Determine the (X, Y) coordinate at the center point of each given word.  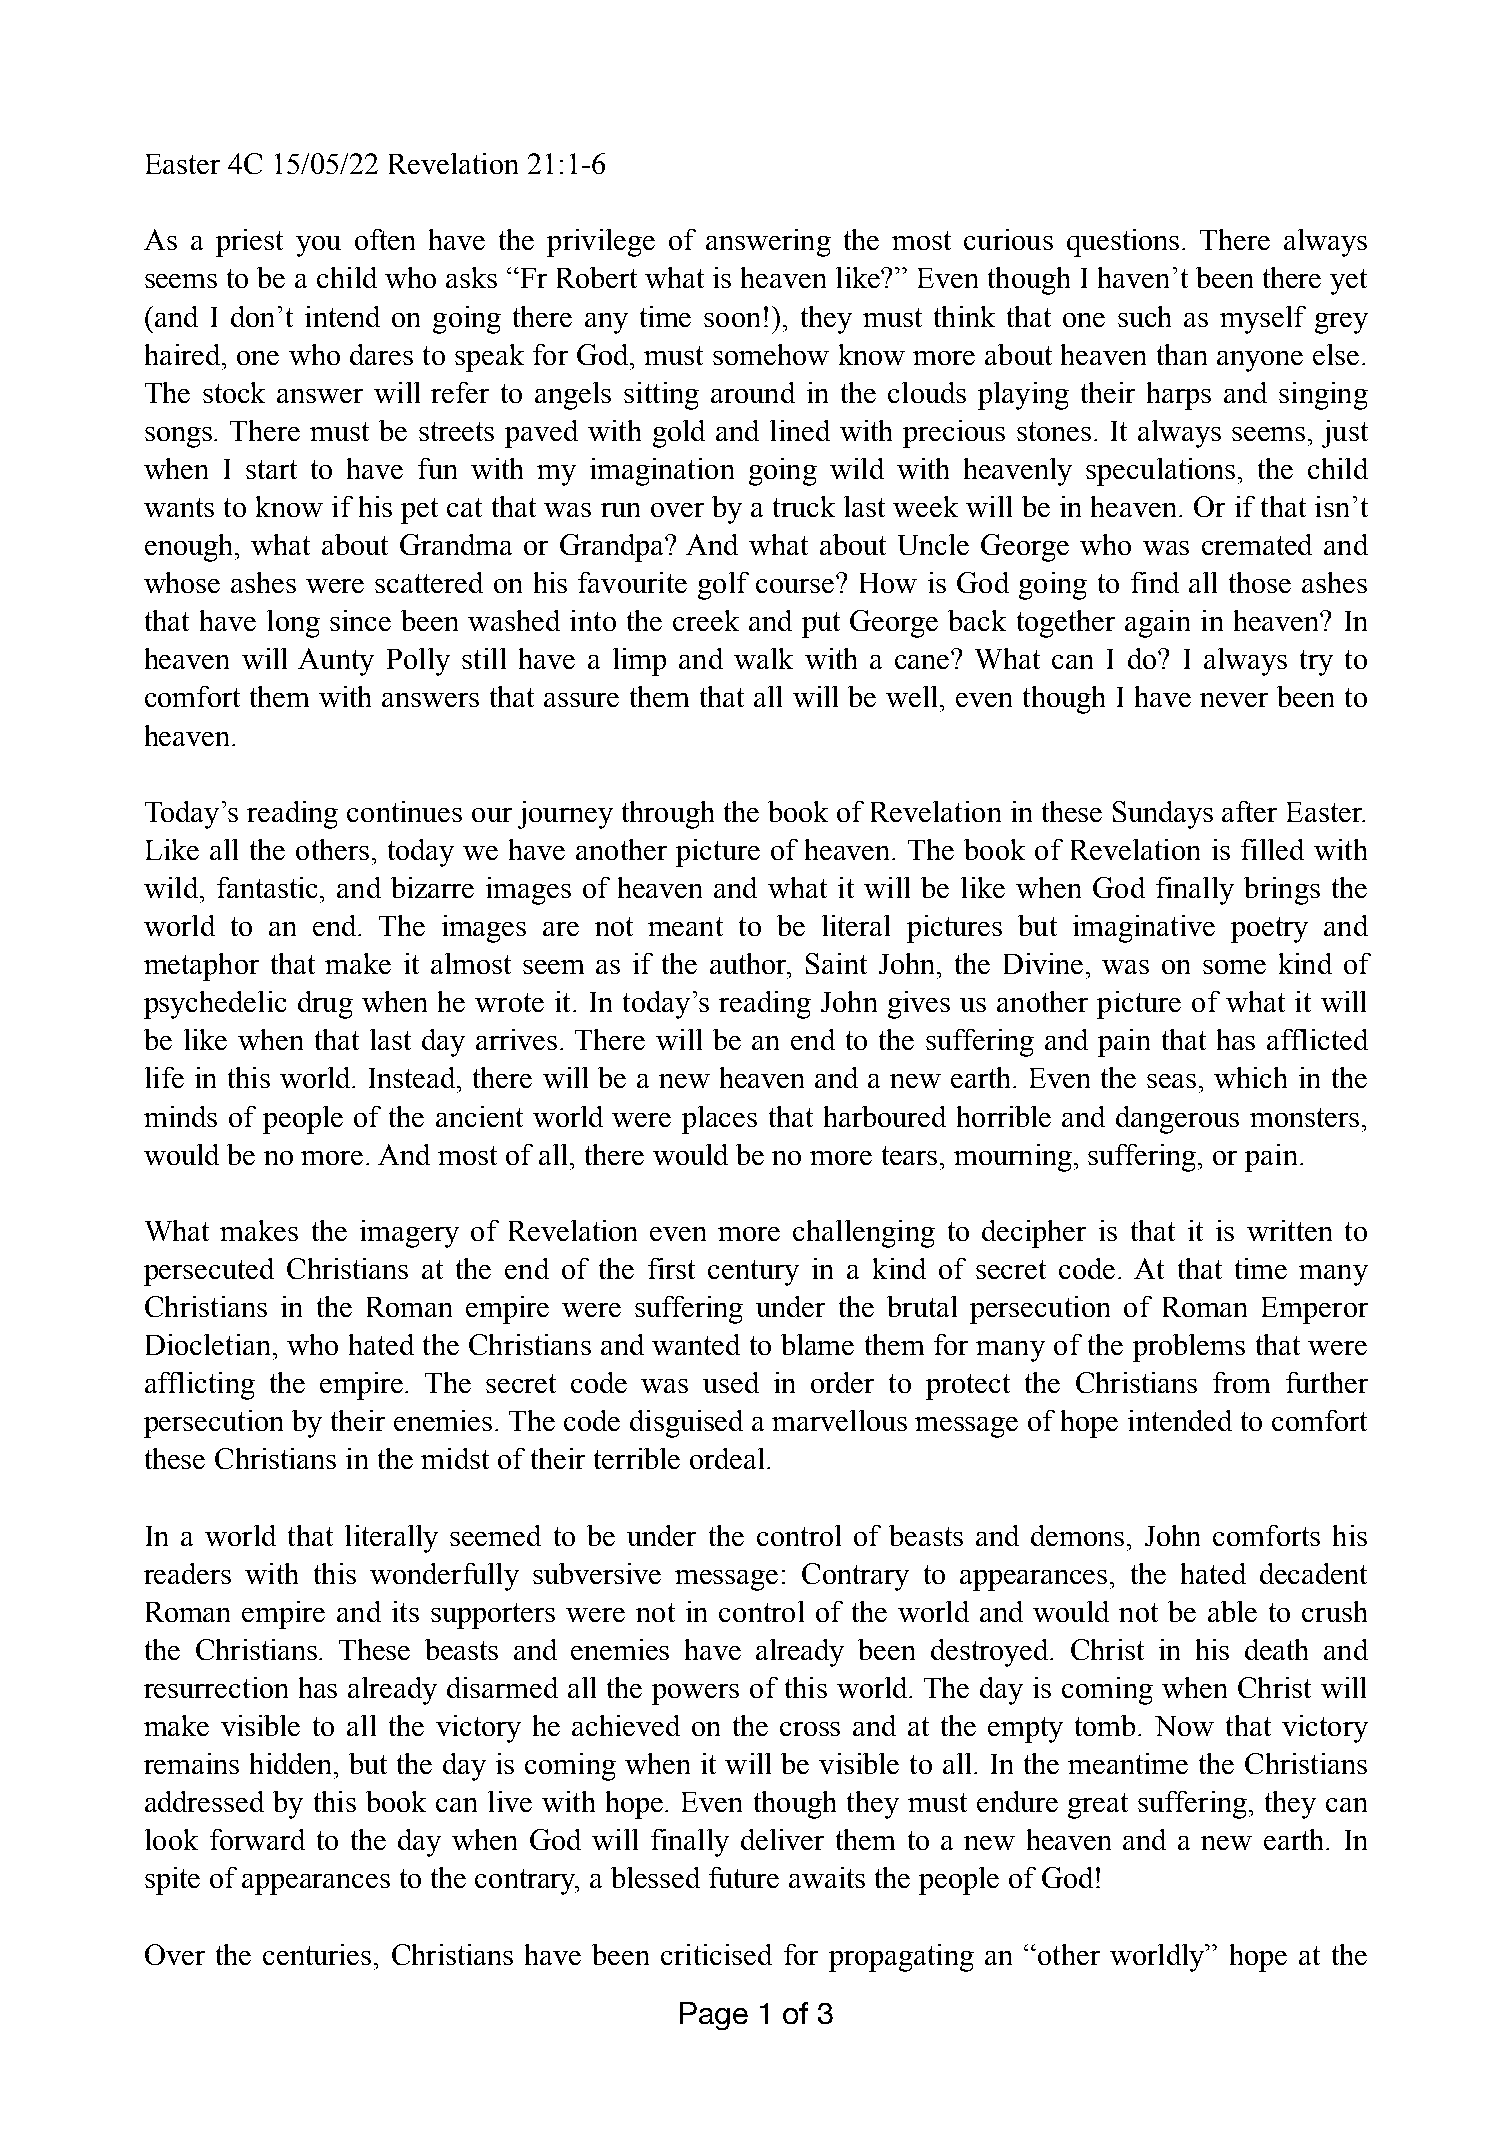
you (318, 246)
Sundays (1163, 815)
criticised (716, 1954)
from (1241, 1382)
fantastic (269, 887)
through (668, 815)
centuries (317, 1954)
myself (1263, 320)
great (1098, 1806)
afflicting (200, 1386)
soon (732, 320)
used (731, 1382)
